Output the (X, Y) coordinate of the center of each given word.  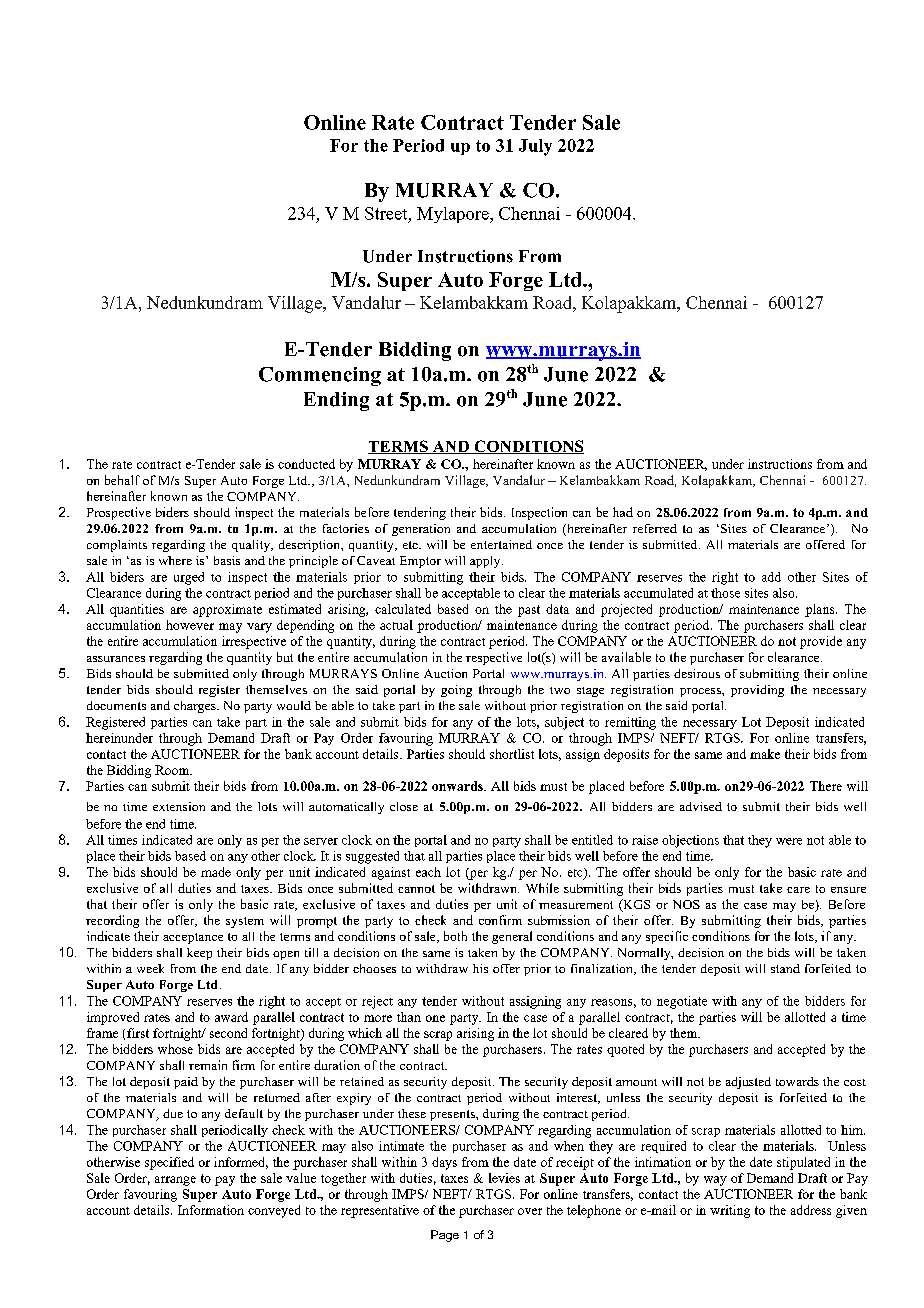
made (216, 872)
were (789, 841)
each (428, 872)
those (725, 593)
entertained (501, 544)
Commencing (320, 376)
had (623, 512)
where (175, 560)
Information (211, 1210)
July (535, 147)
